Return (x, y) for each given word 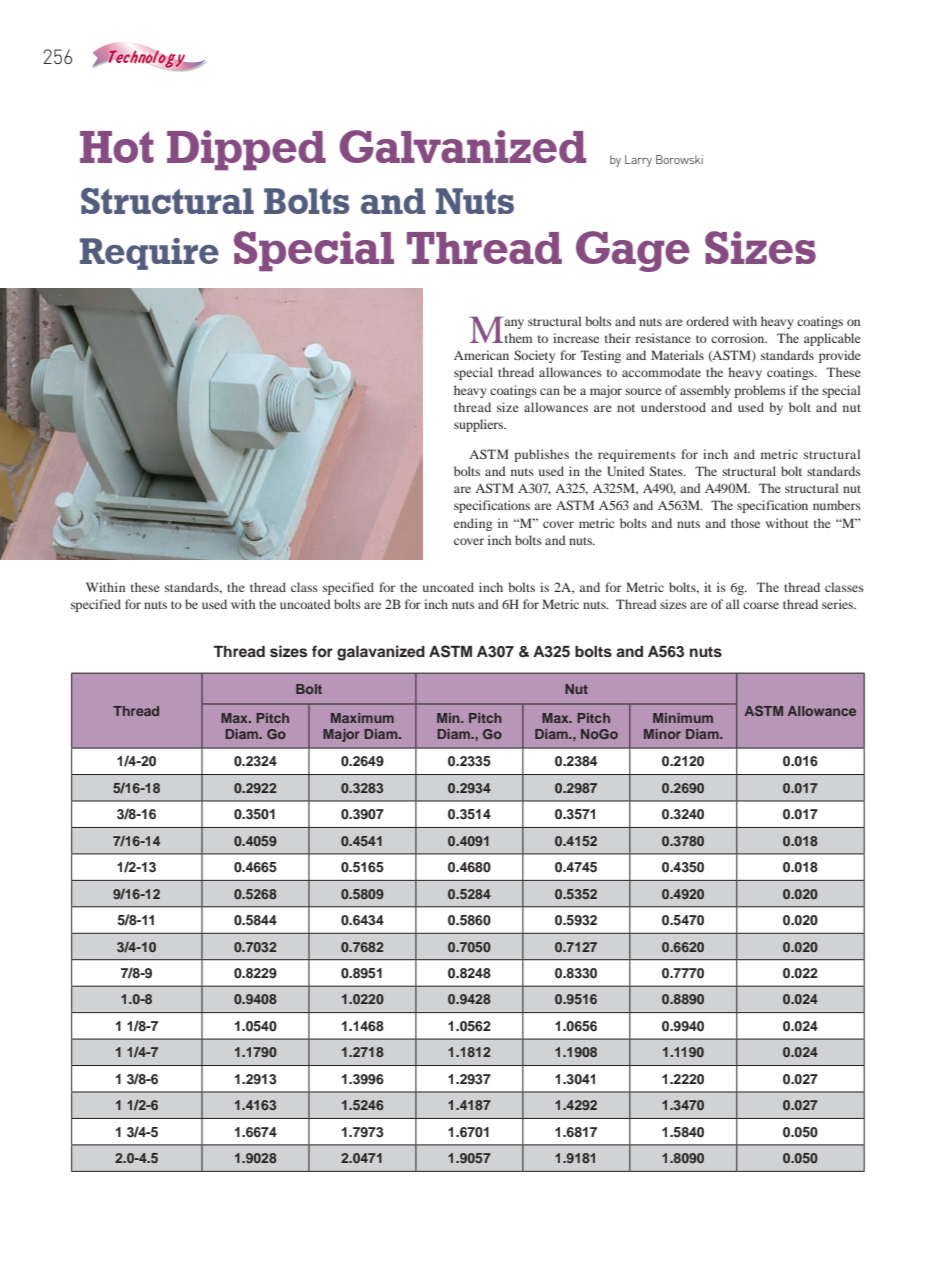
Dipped (246, 150)
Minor (662, 734)
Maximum (362, 718)
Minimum (683, 718)
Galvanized (463, 146)
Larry (638, 161)
